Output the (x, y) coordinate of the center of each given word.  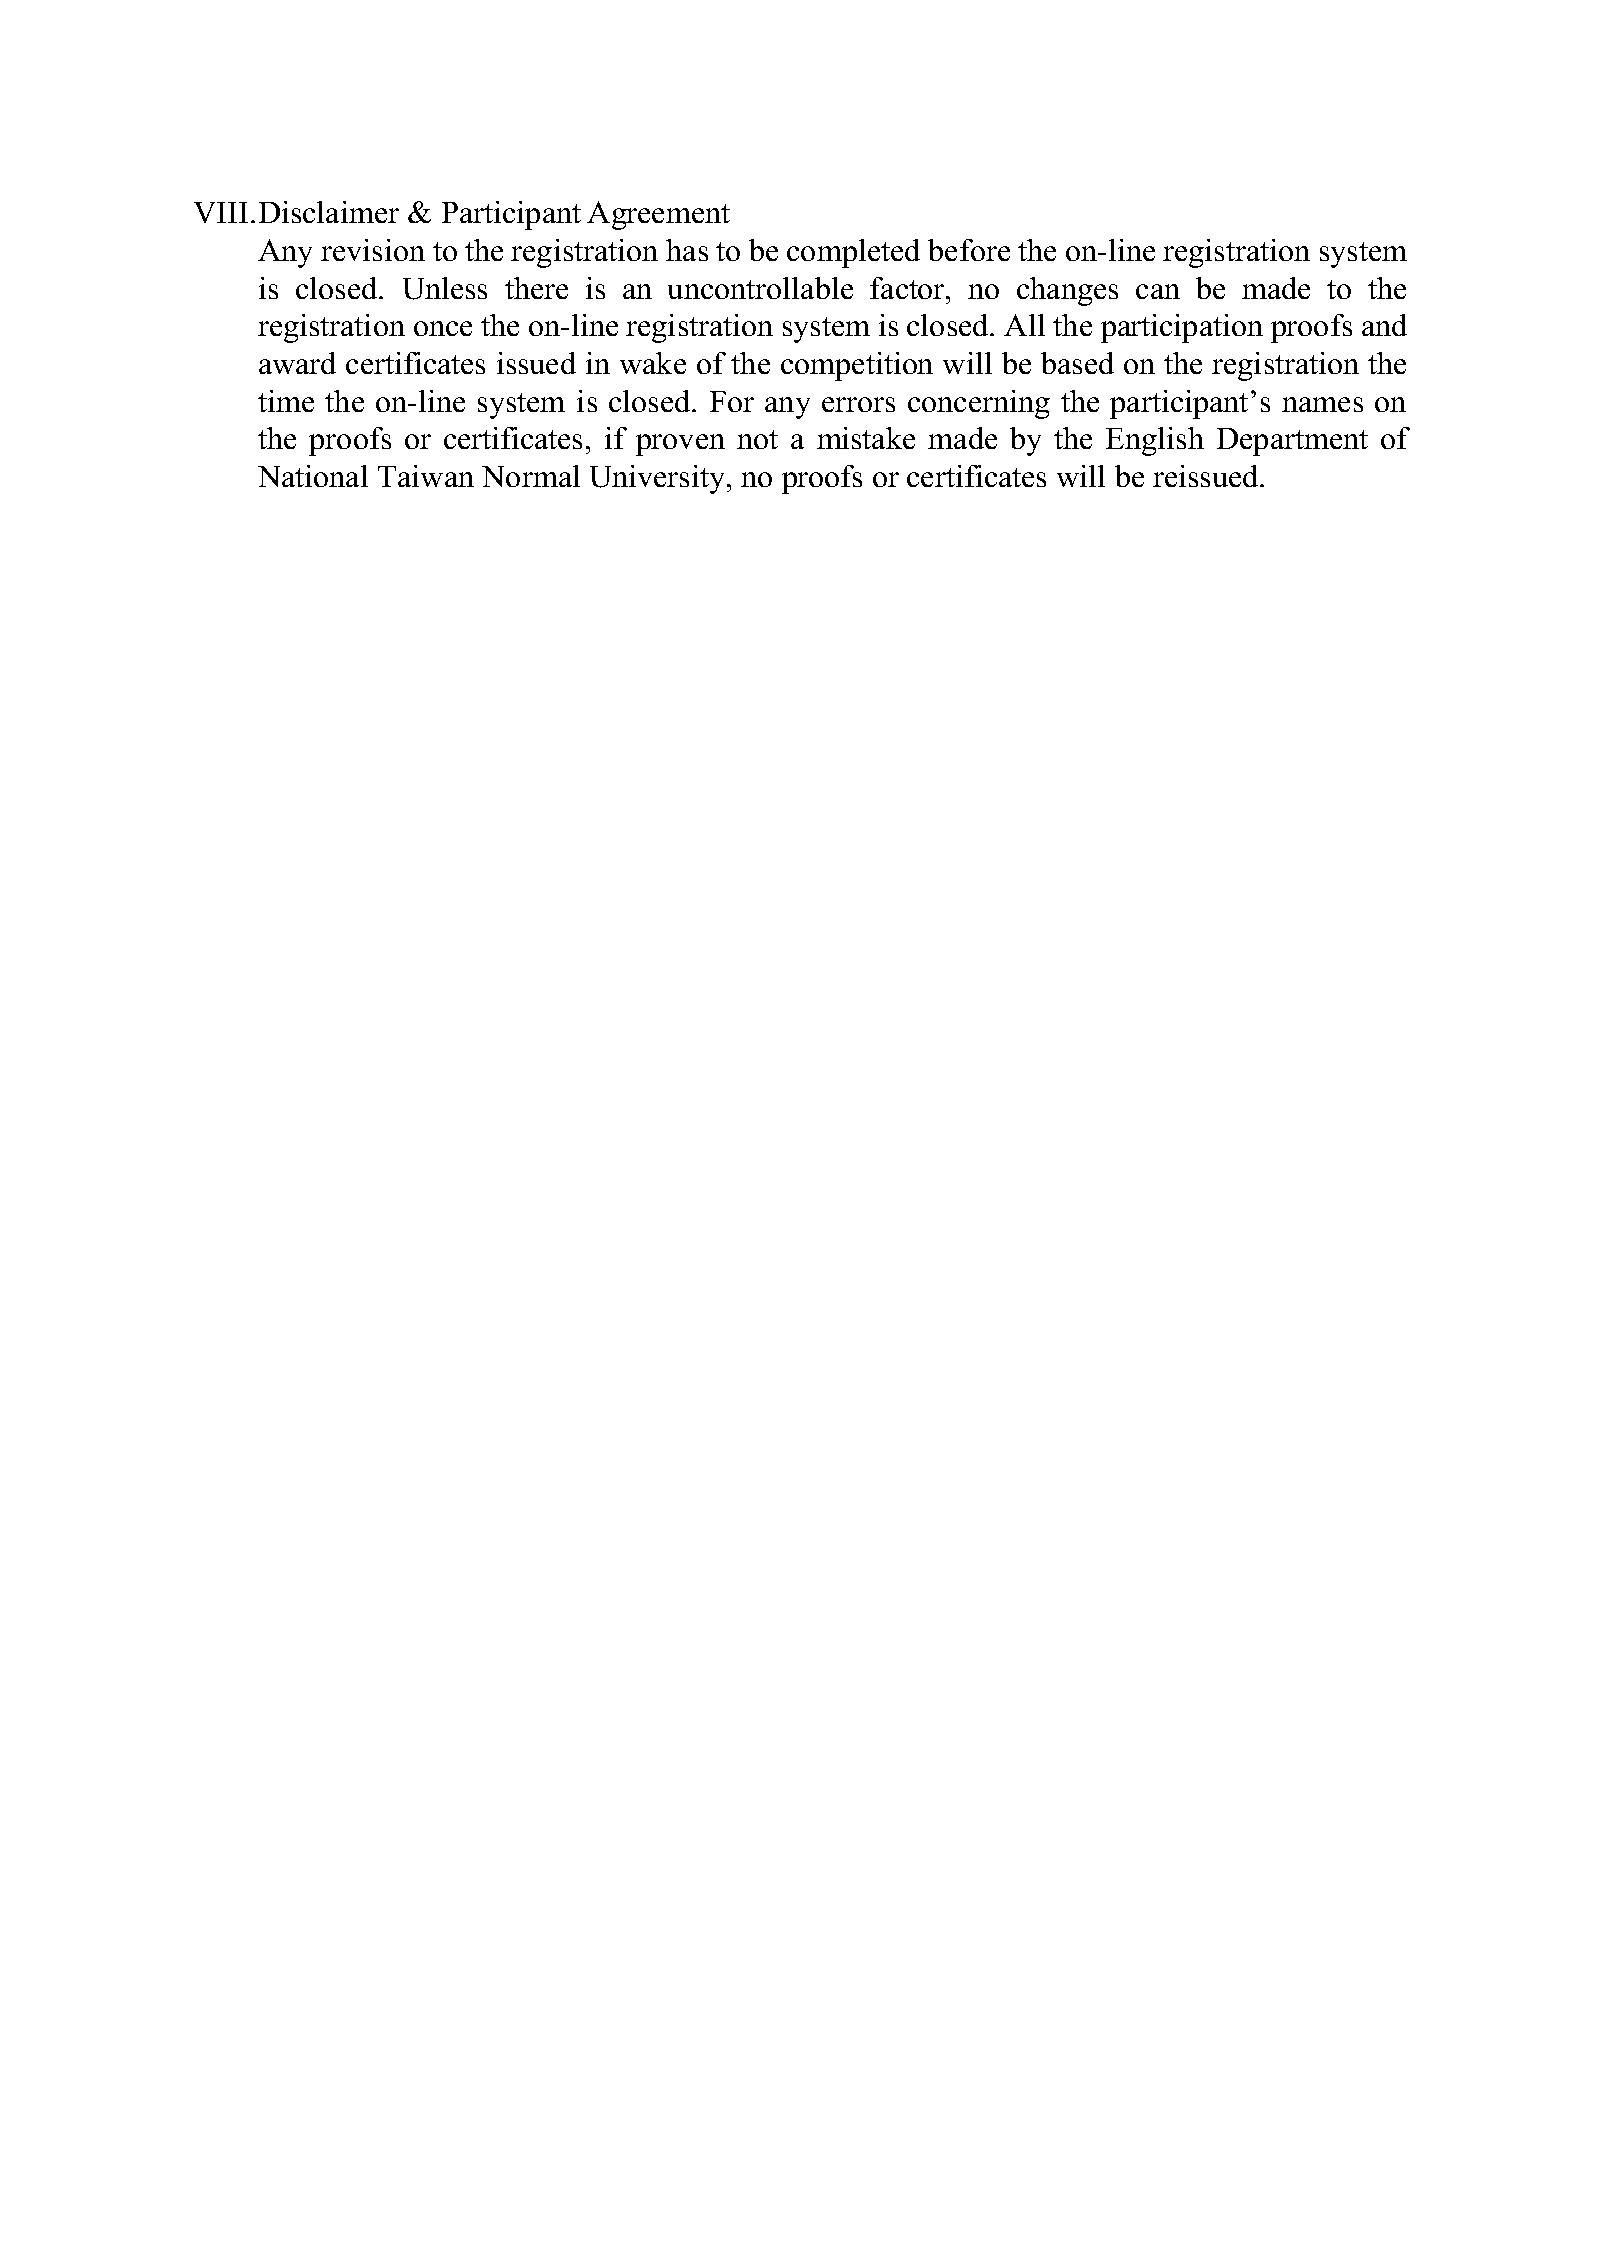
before (969, 250)
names (1322, 404)
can (1158, 291)
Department (1292, 442)
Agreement (658, 215)
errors (858, 404)
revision (373, 250)
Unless (445, 288)
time (286, 401)
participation (1182, 328)
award (297, 363)
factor (908, 288)
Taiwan (426, 476)
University (659, 479)
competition (857, 366)
